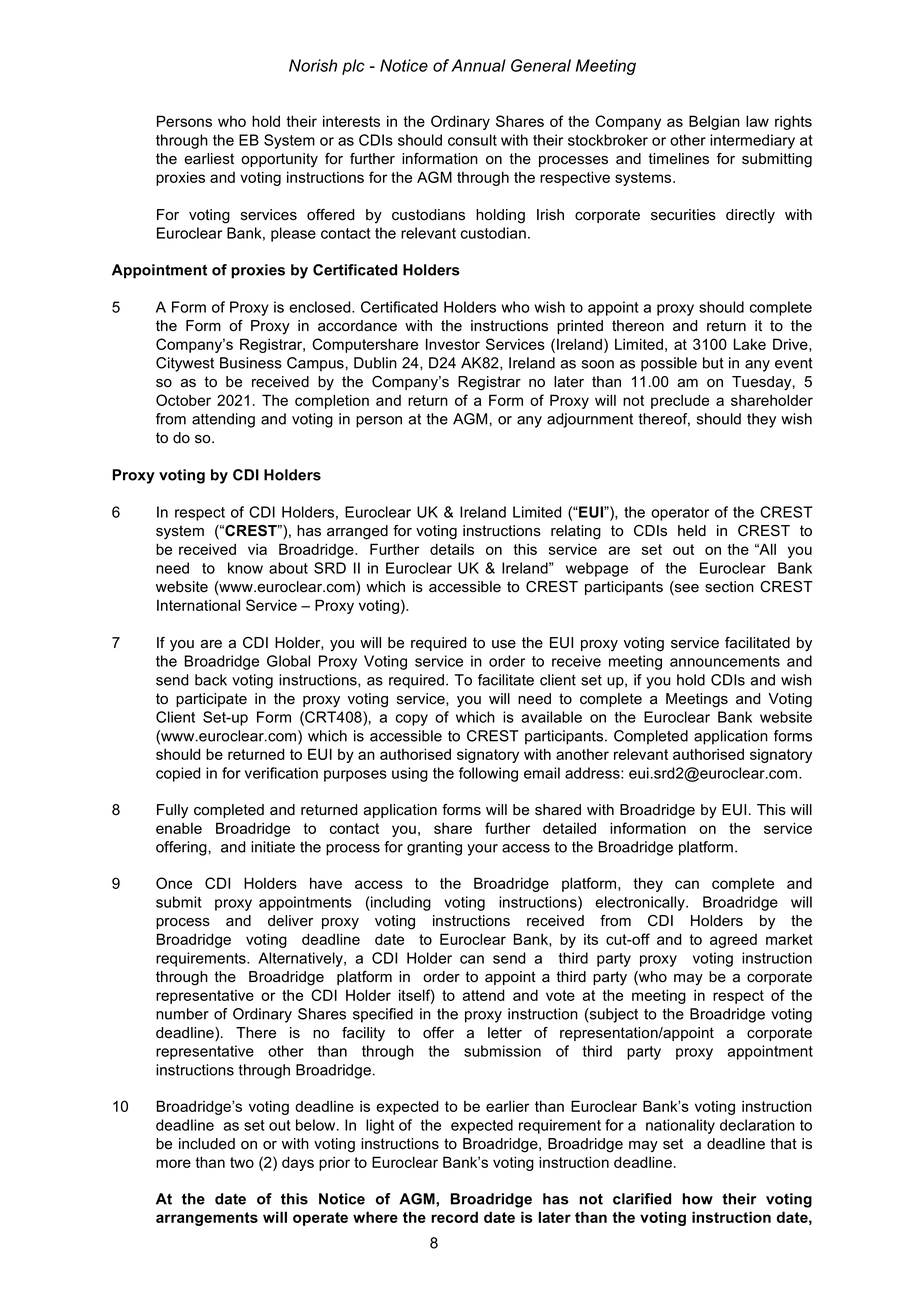 Image resolution: width=924 pixels, height=1308 pixels. Describe the element at coordinates (452, 549) in the screenshot. I see `details` at that location.
